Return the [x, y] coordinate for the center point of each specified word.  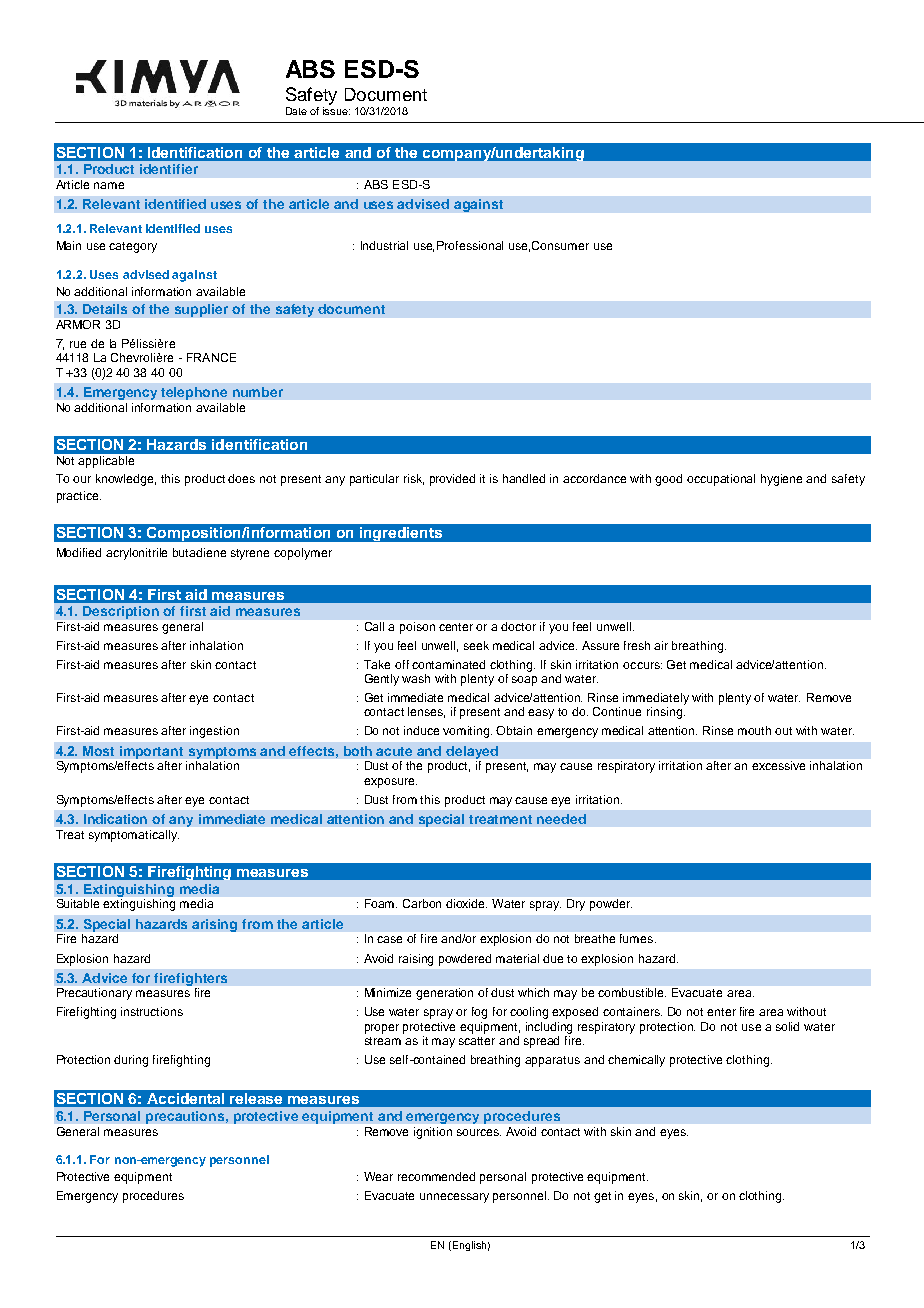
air [661, 645]
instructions [152, 1011]
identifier [169, 169]
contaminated [448, 664]
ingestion [214, 732]
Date [296, 111]
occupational [721, 480]
